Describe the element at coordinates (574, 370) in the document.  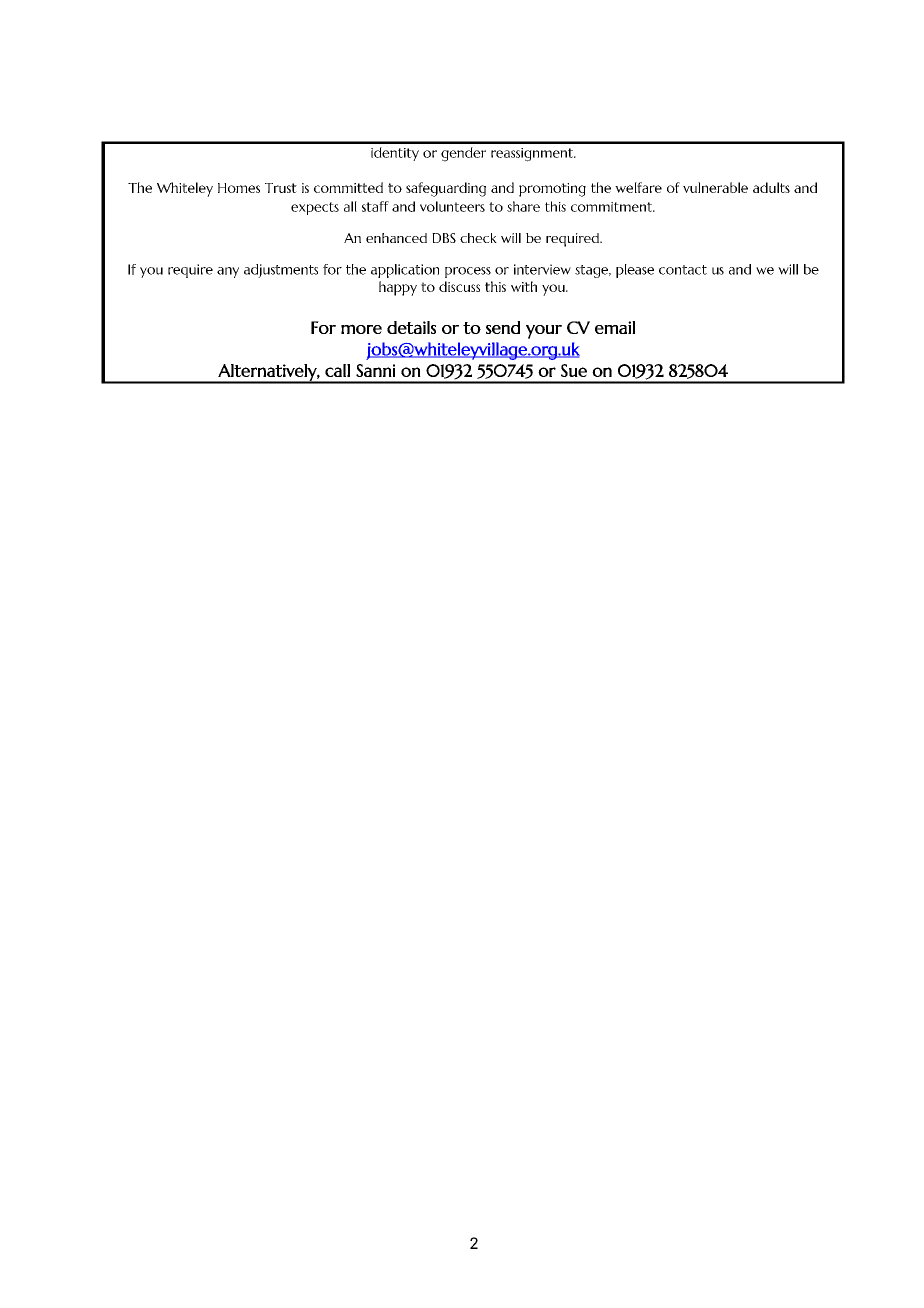
I see `Sue` at that location.
